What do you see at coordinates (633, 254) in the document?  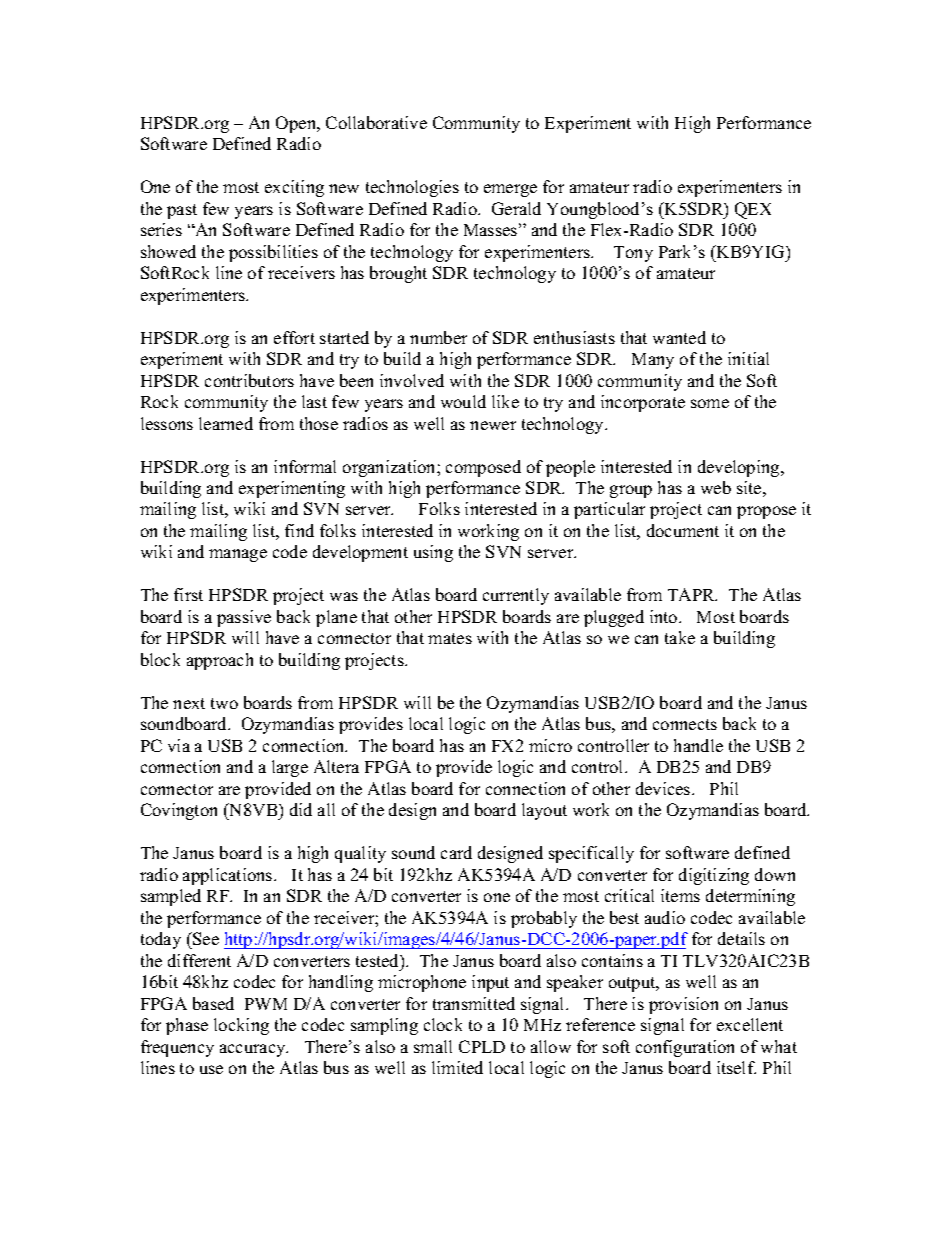 I see `Tony` at bounding box center [633, 254].
